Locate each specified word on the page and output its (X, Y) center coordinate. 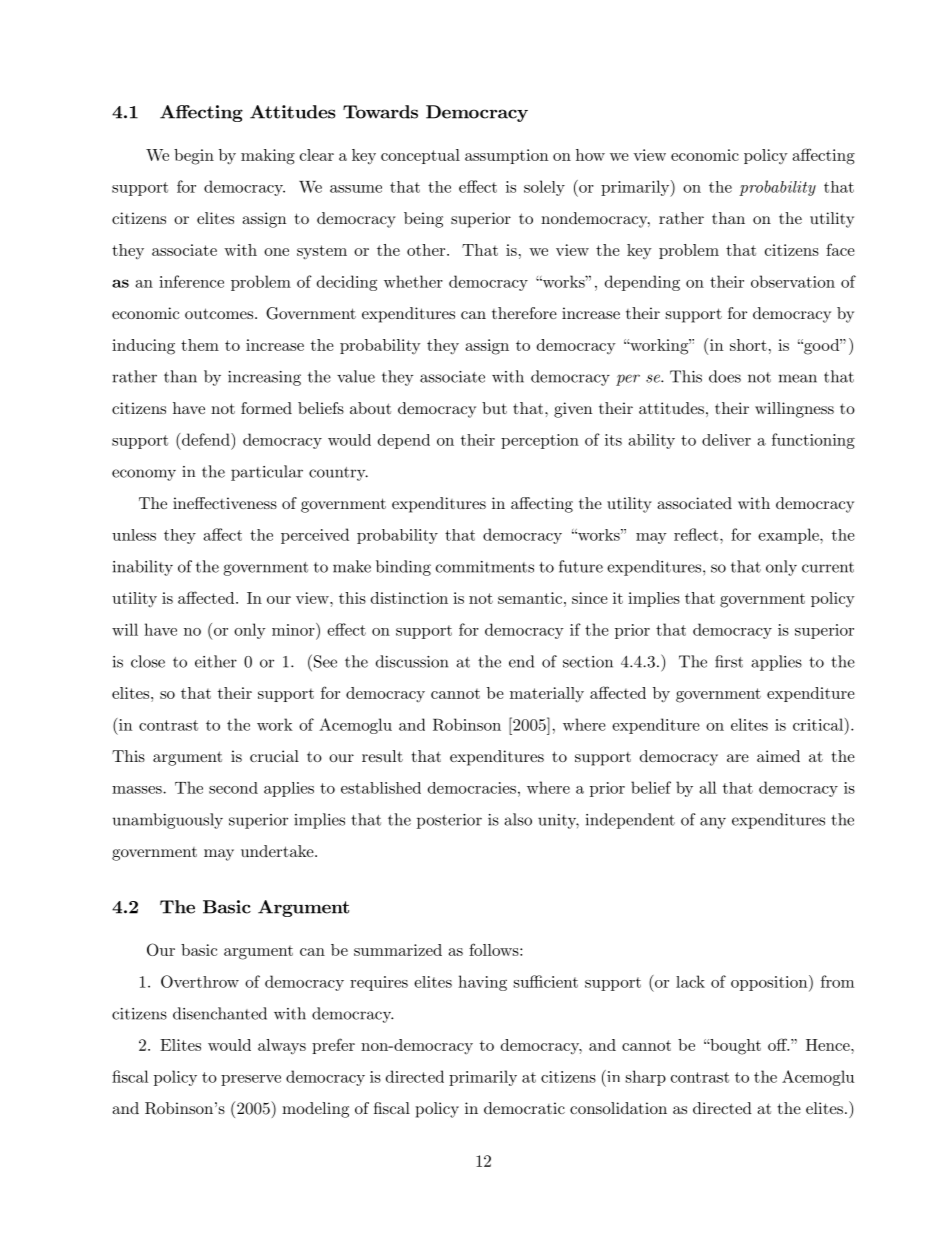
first (729, 661)
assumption (507, 156)
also (518, 819)
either (216, 661)
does (725, 376)
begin (194, 157)
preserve (251, 1080)
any (713, 823)
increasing (264, 378)
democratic (524, 1108)
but (494, 408)
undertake (278, 851)
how (590, 155)
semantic (531, 598)
